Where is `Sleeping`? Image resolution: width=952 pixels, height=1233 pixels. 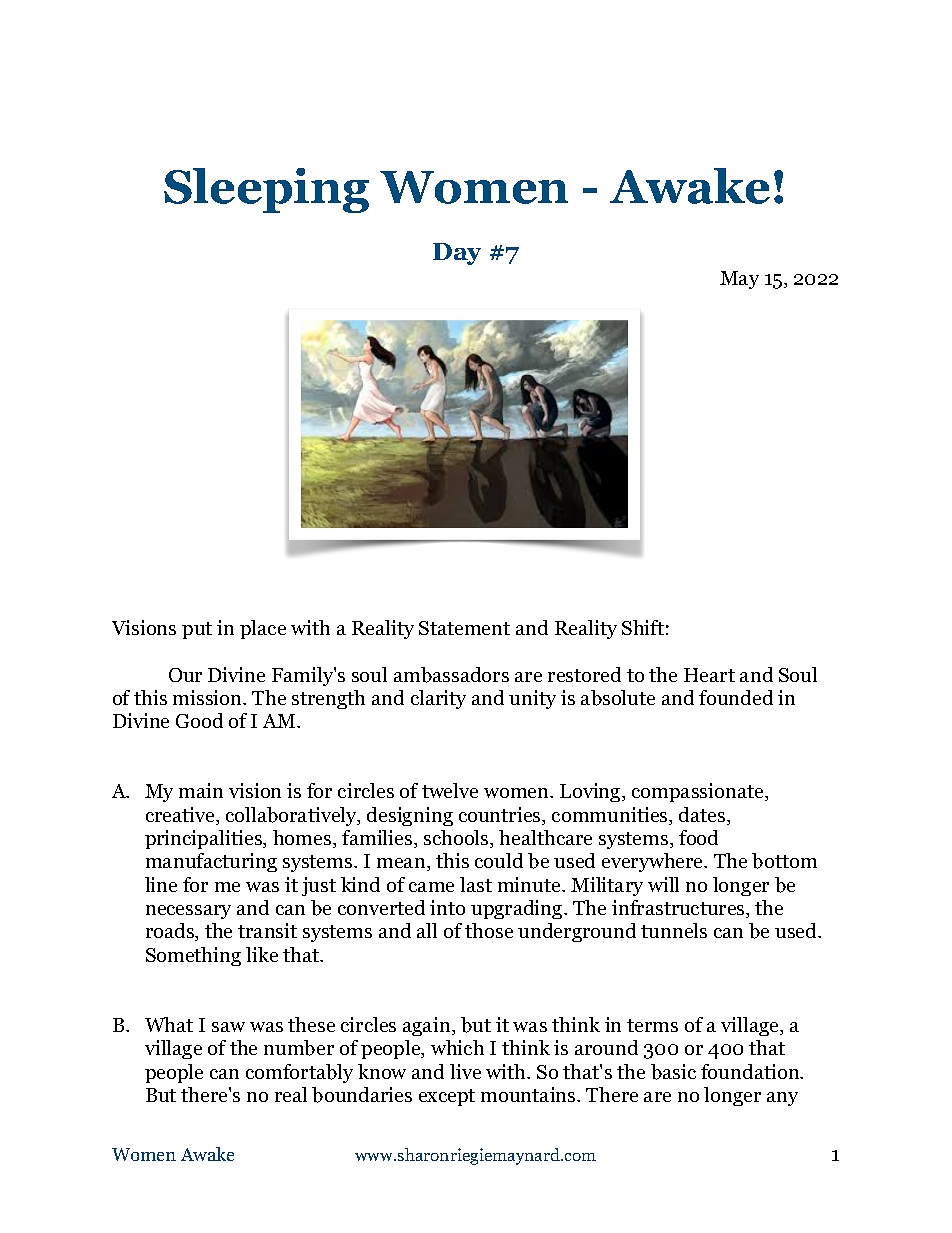
Sleeping is located at coordinates (266, 190).
